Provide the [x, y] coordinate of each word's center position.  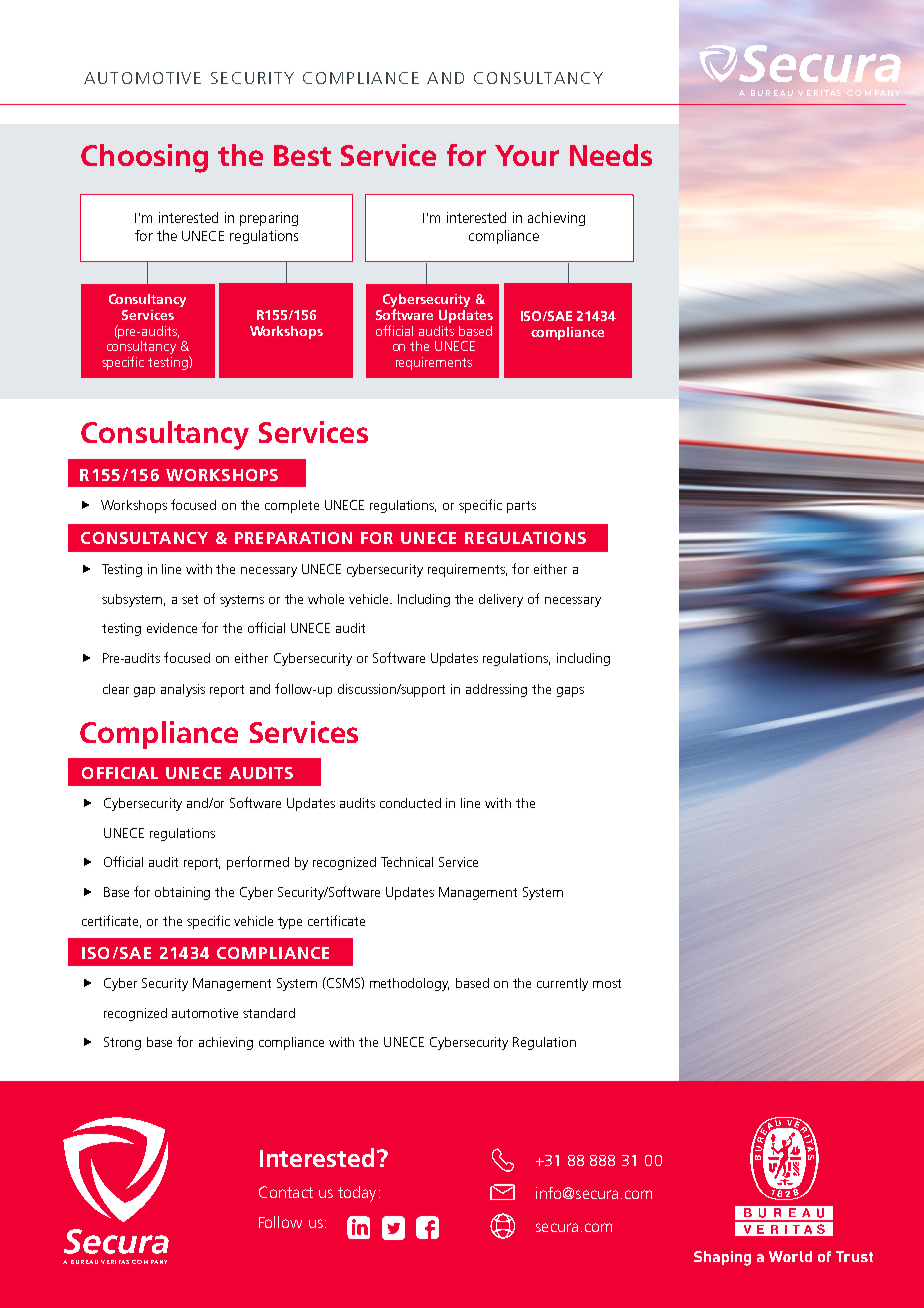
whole [326, 599]
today [357, 1194]
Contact [286, 1192]
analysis [183, 690]
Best [302, 155]
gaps [570, 692]
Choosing [144, 158]
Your [527, 155]
